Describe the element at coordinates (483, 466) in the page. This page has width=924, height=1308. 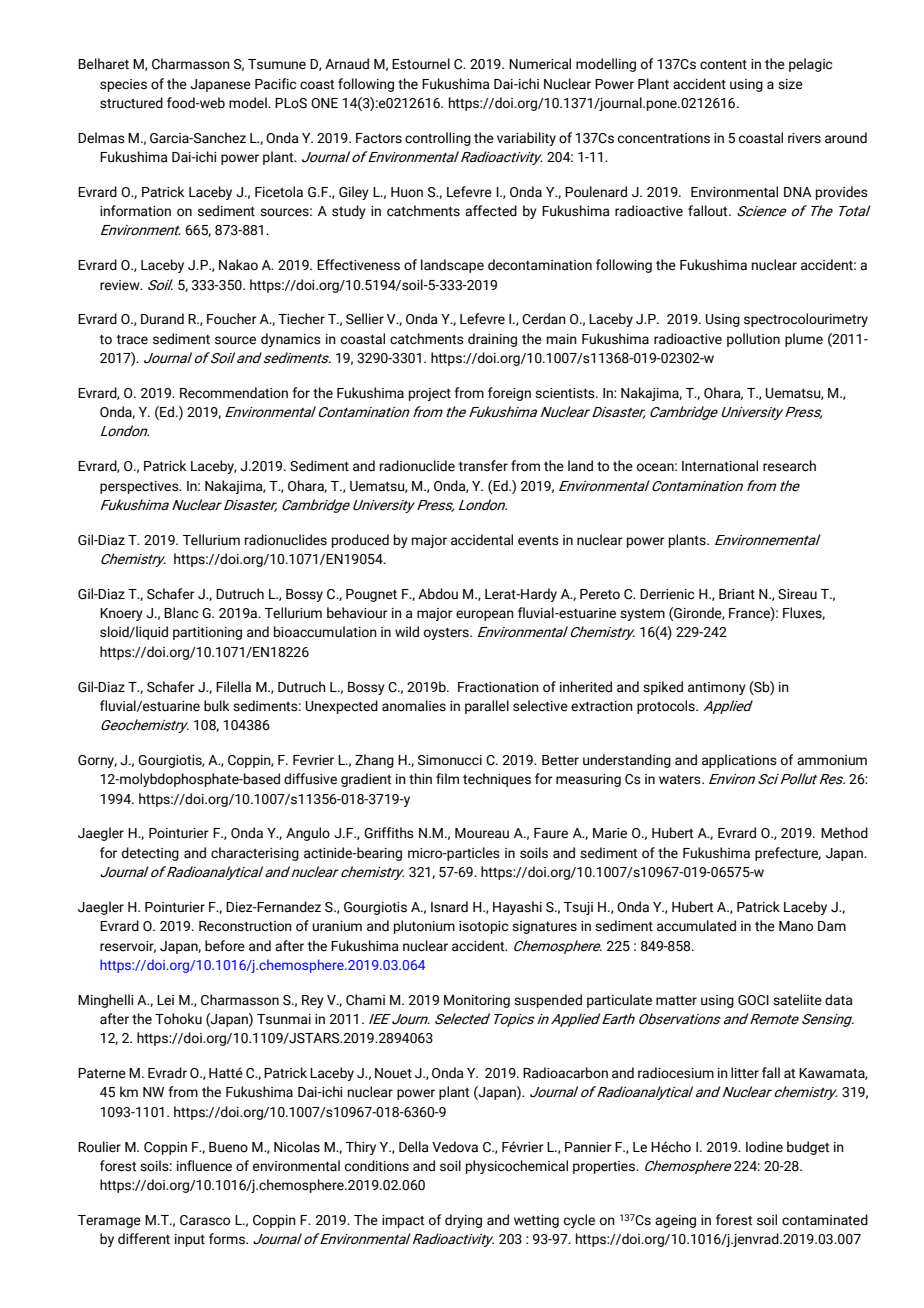
I see `transfer` at that location.
